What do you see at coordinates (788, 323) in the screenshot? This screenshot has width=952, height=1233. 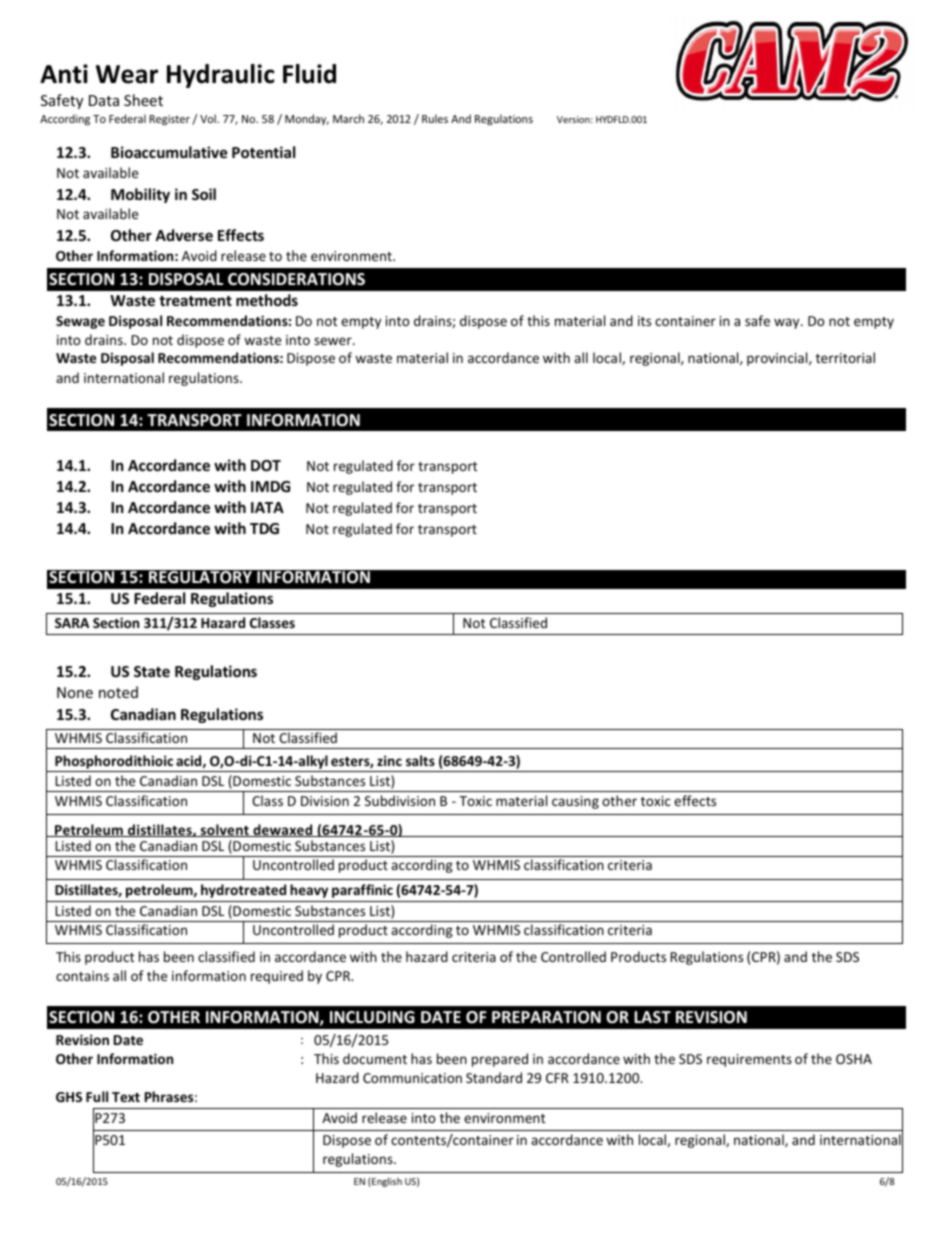 I see `way` at bounding box center [788, 323].
